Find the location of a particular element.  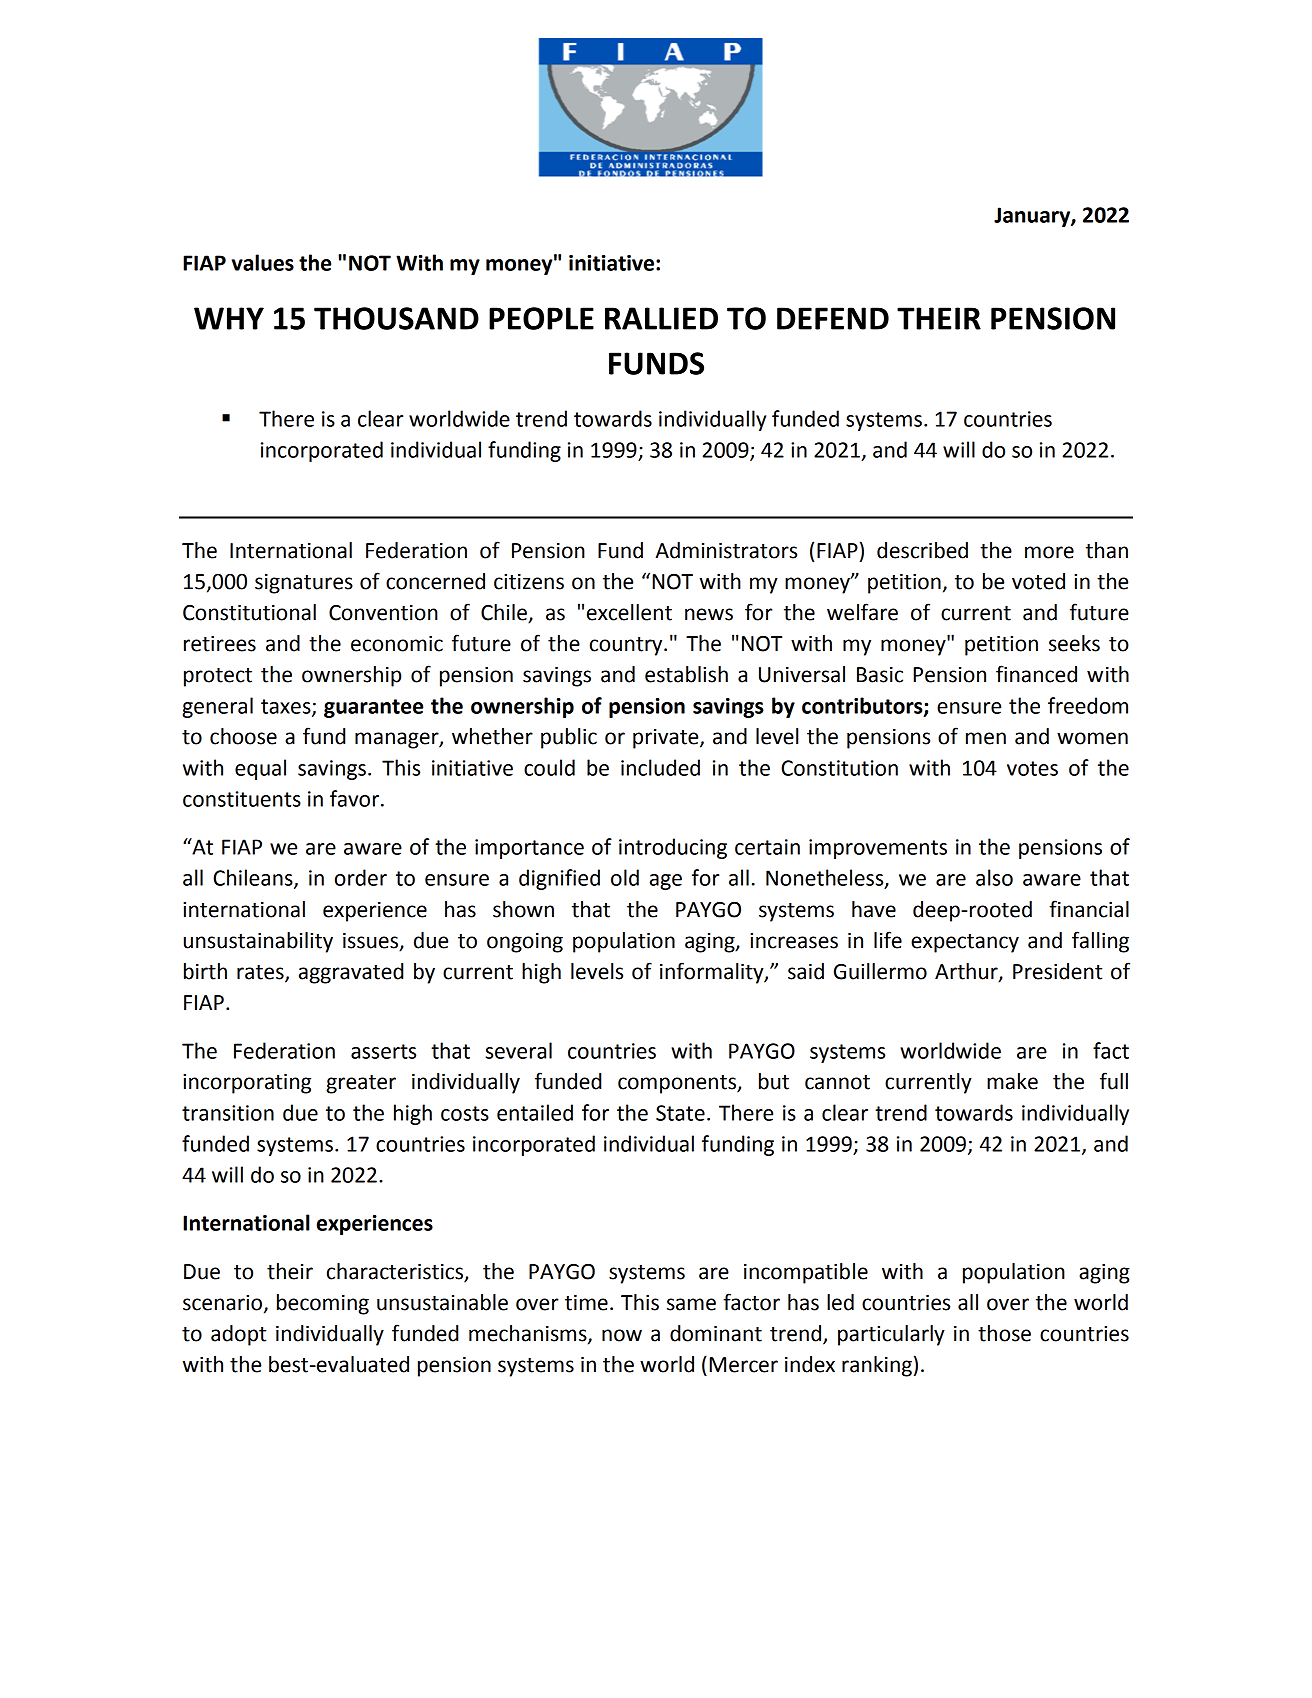

becoming is located at coordinates (323, 1304).
